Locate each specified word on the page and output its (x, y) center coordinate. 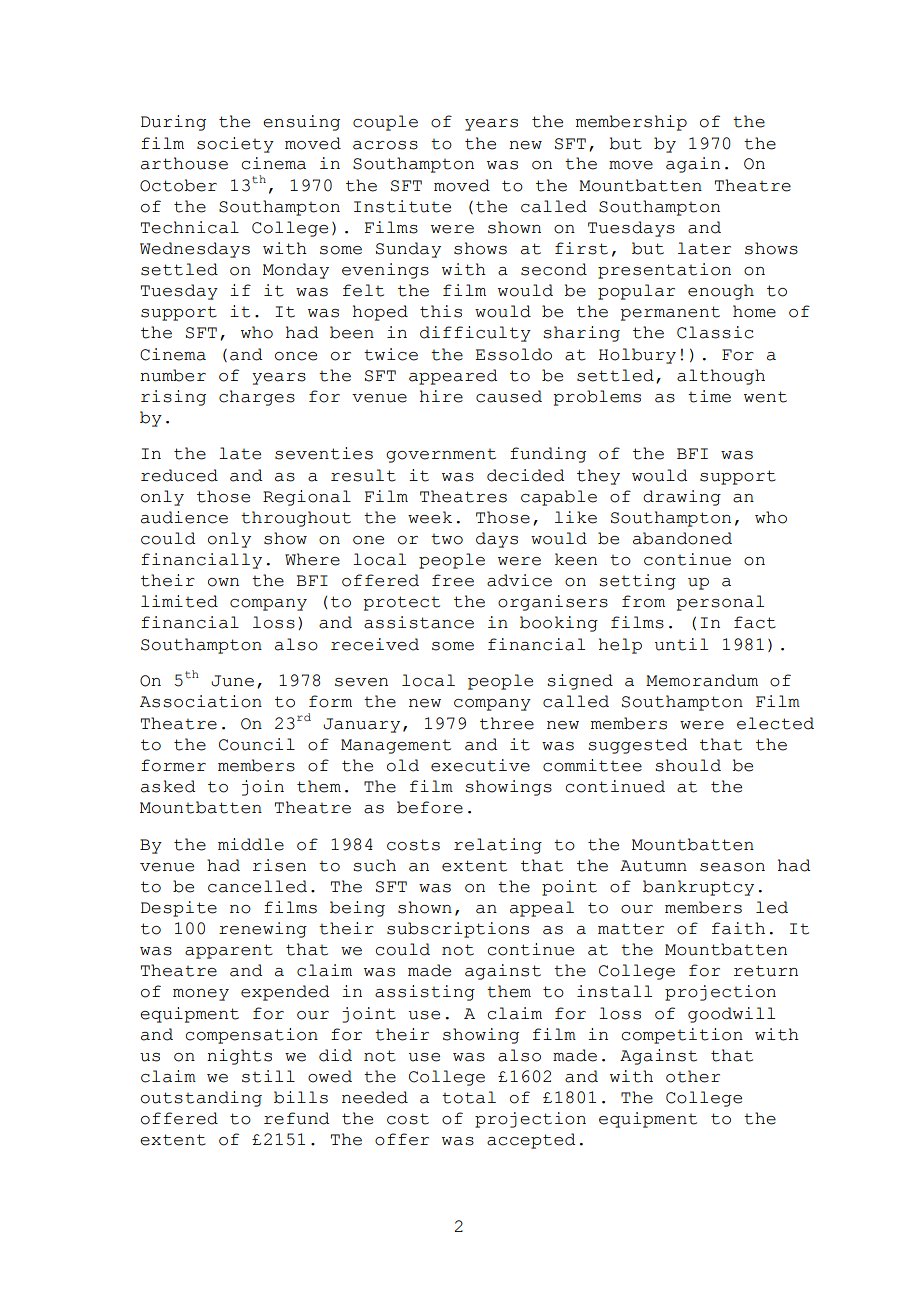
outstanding (201, 1099)
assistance (419, 622)
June (232, 681)
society (235, 145)
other (693, 1076)
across (385, 145)
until (681, 644)
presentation (664, 271)
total (469, 1097)
